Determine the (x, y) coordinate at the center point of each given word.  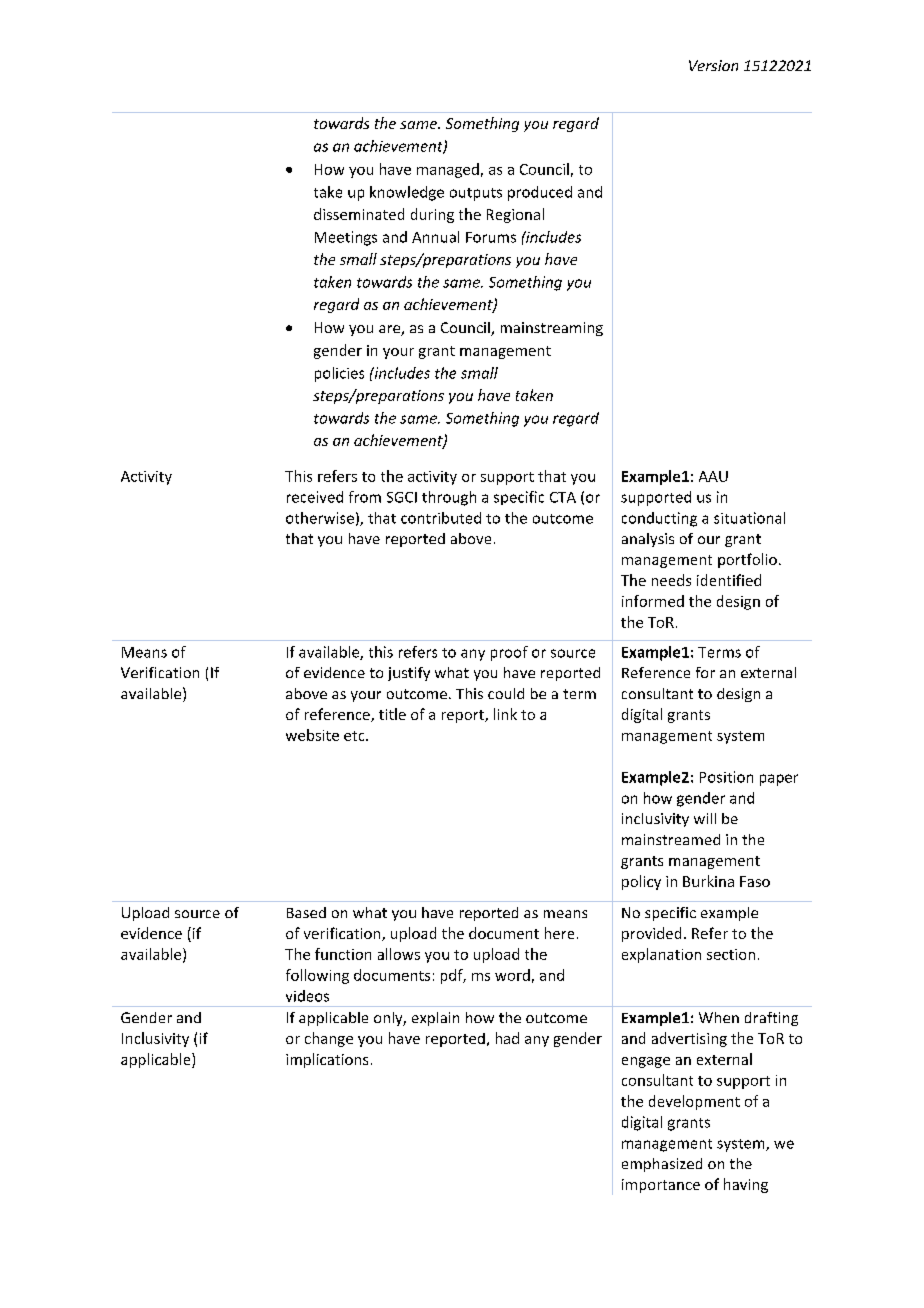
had (507, 1038)
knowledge (407, 193)
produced (540, 193)
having (746, 1185)
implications (327, 1060)
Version (713, 65)
